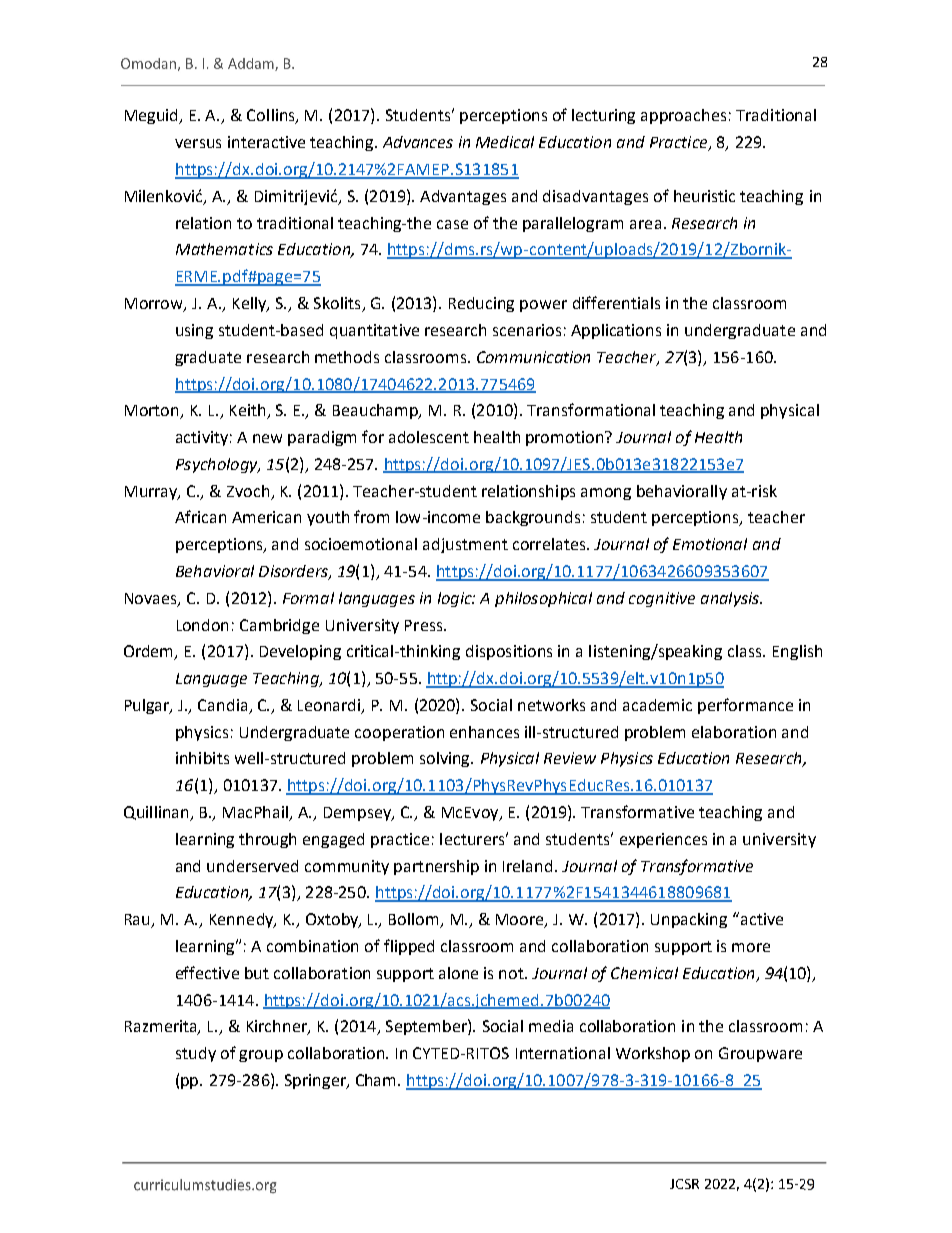 Image resolution: width=952 pixels, height=1233 pixels. What do you see at coordinates (731, 599) in the screenshot?
I see `analysis` at bounding box center [731, 599].
